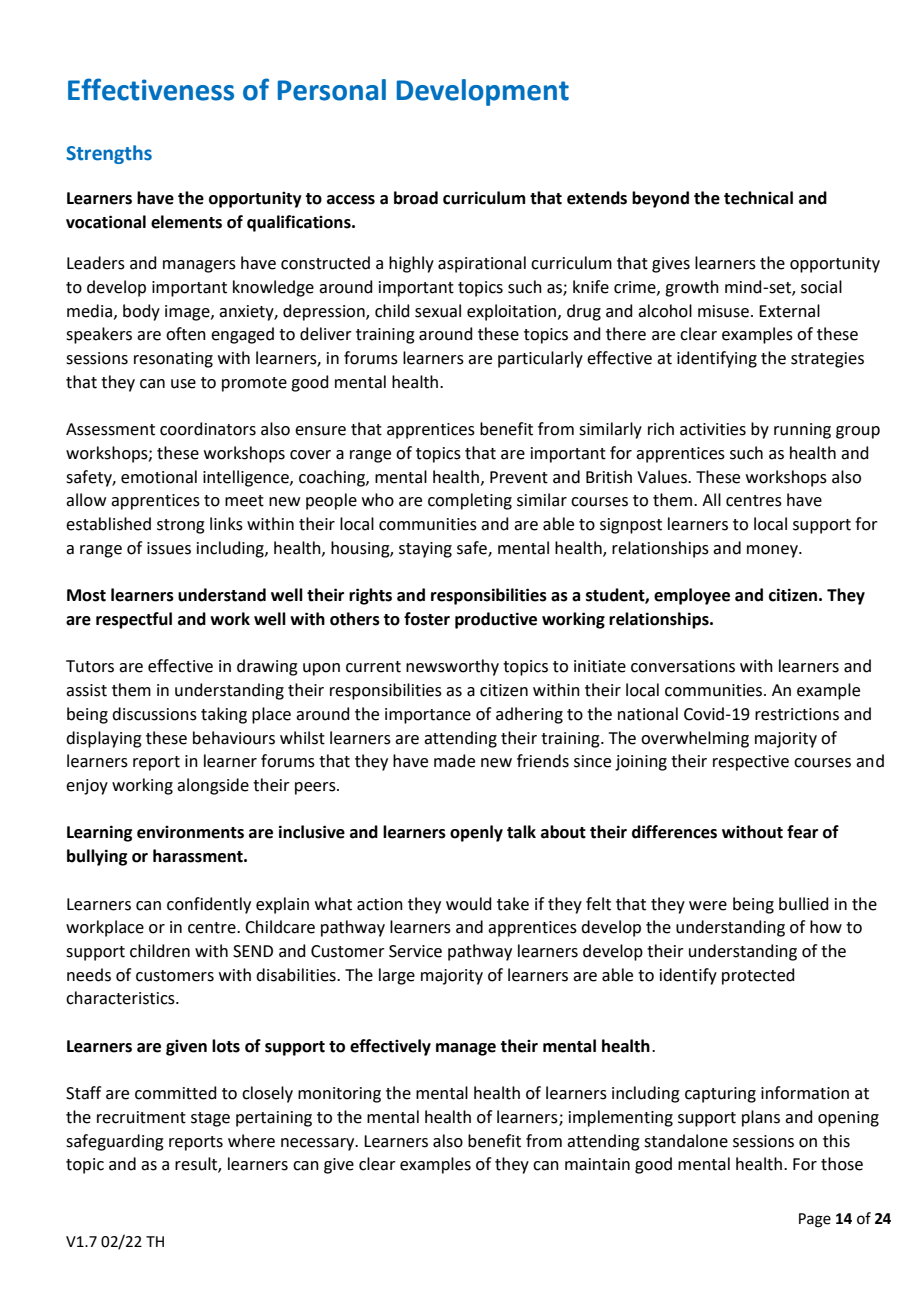 This image has height=1308, width=924. I want to click on where, so click(251, 1141).
